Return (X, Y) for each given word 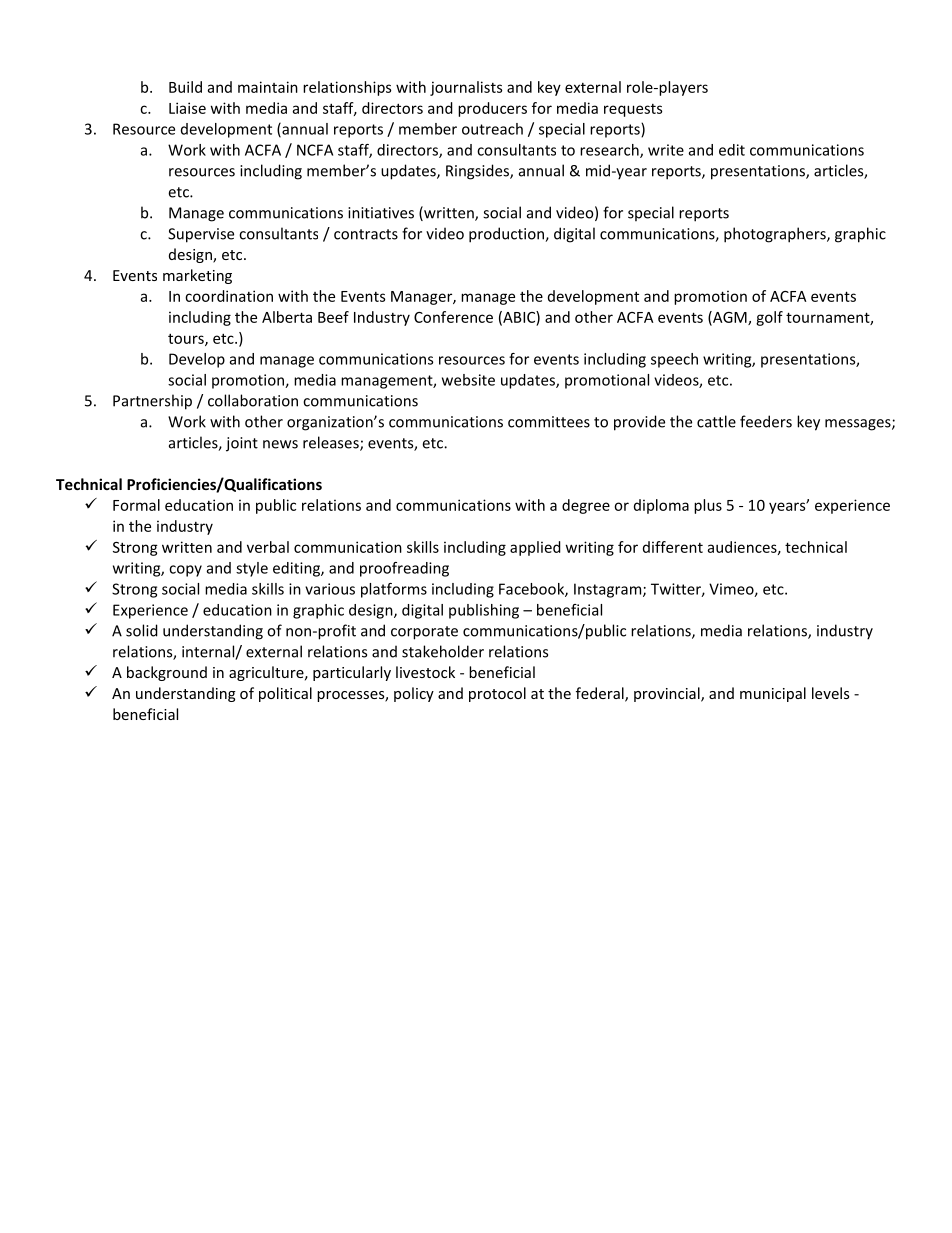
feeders (766, 421)
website (468, 380)
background (167, 673)
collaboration (253, 400)
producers (492, 109)
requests (633, 110)
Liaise (187, 108)
